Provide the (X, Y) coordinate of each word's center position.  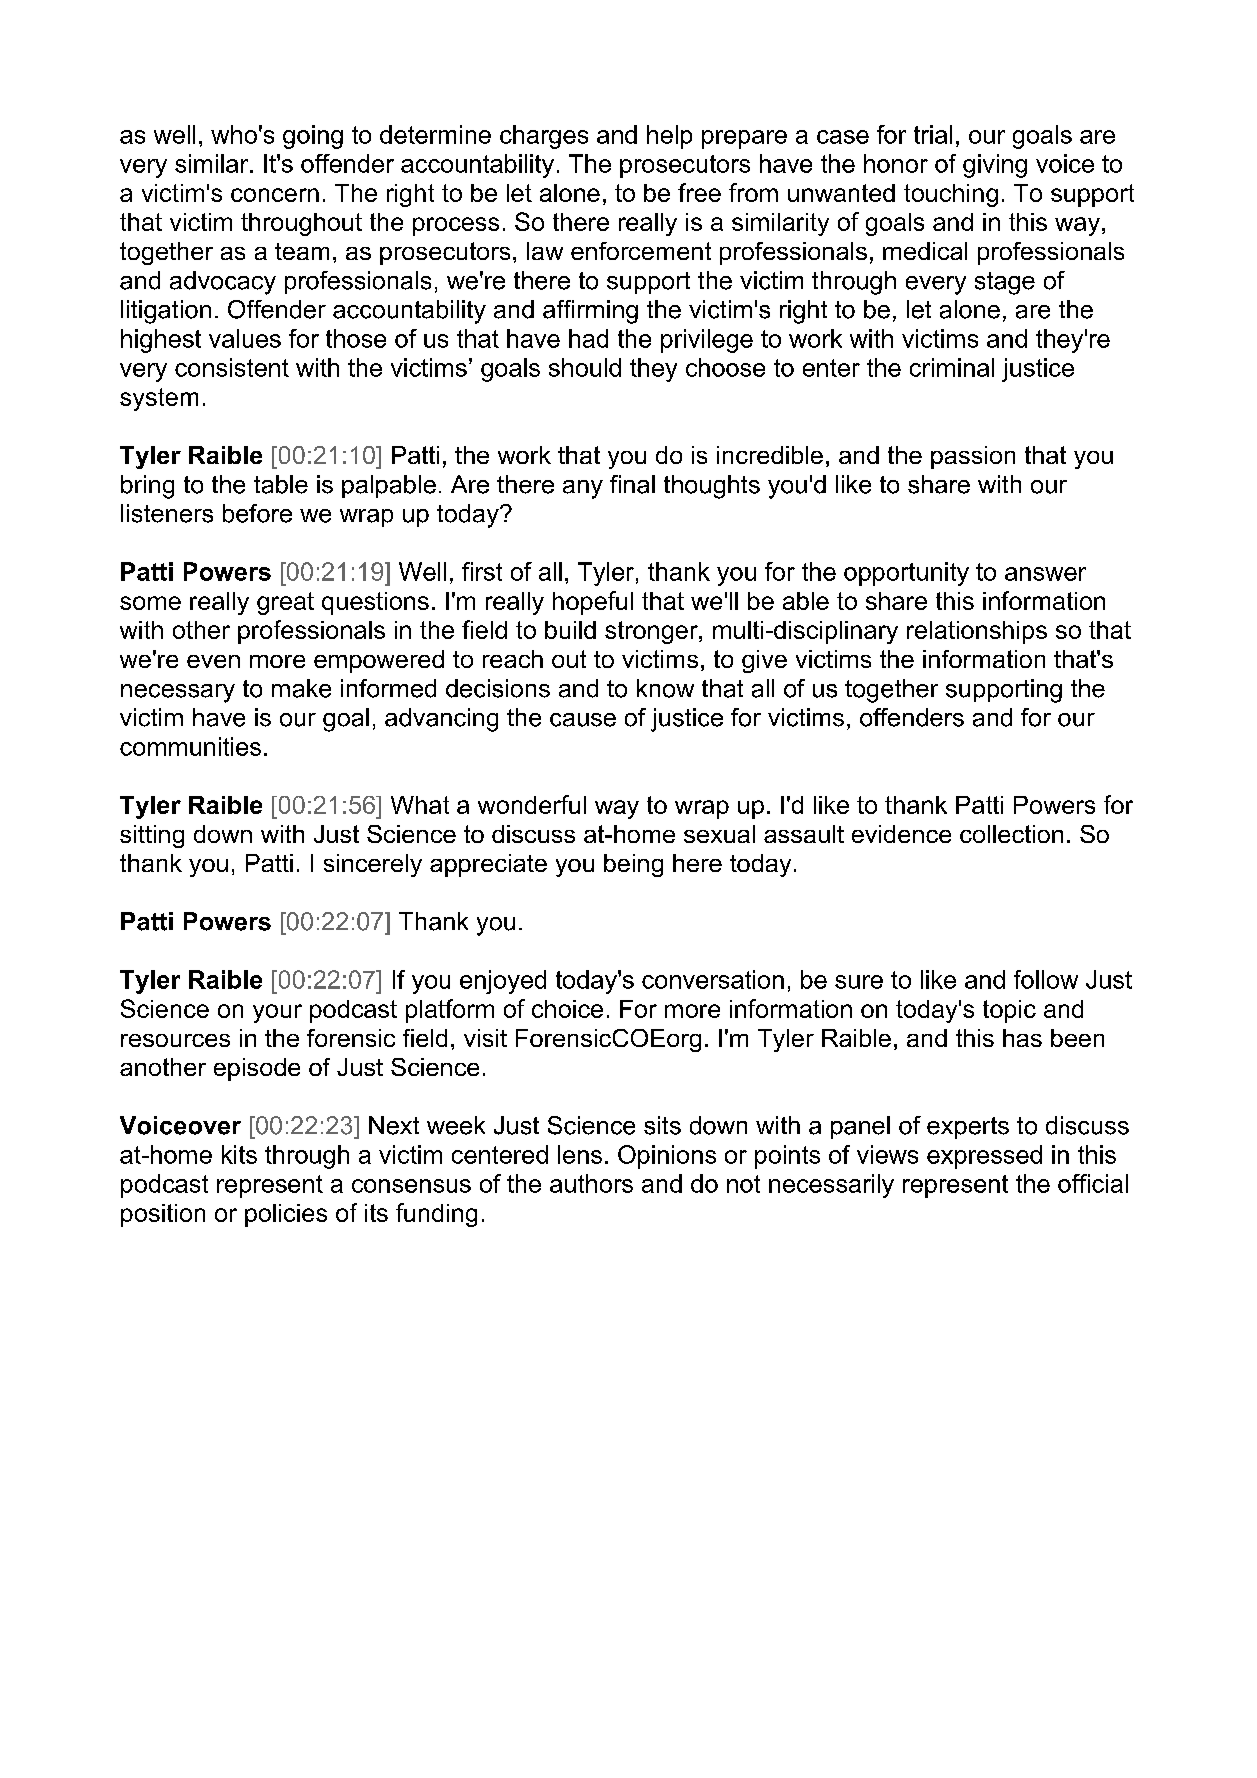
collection (1011, 834)
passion (973, 457)
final (632, 484)
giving (995, 166)
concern (275, 195)
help (669, 137)
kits (239, 1154)
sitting (152, 836)
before (257, 513)
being (633, 865)
